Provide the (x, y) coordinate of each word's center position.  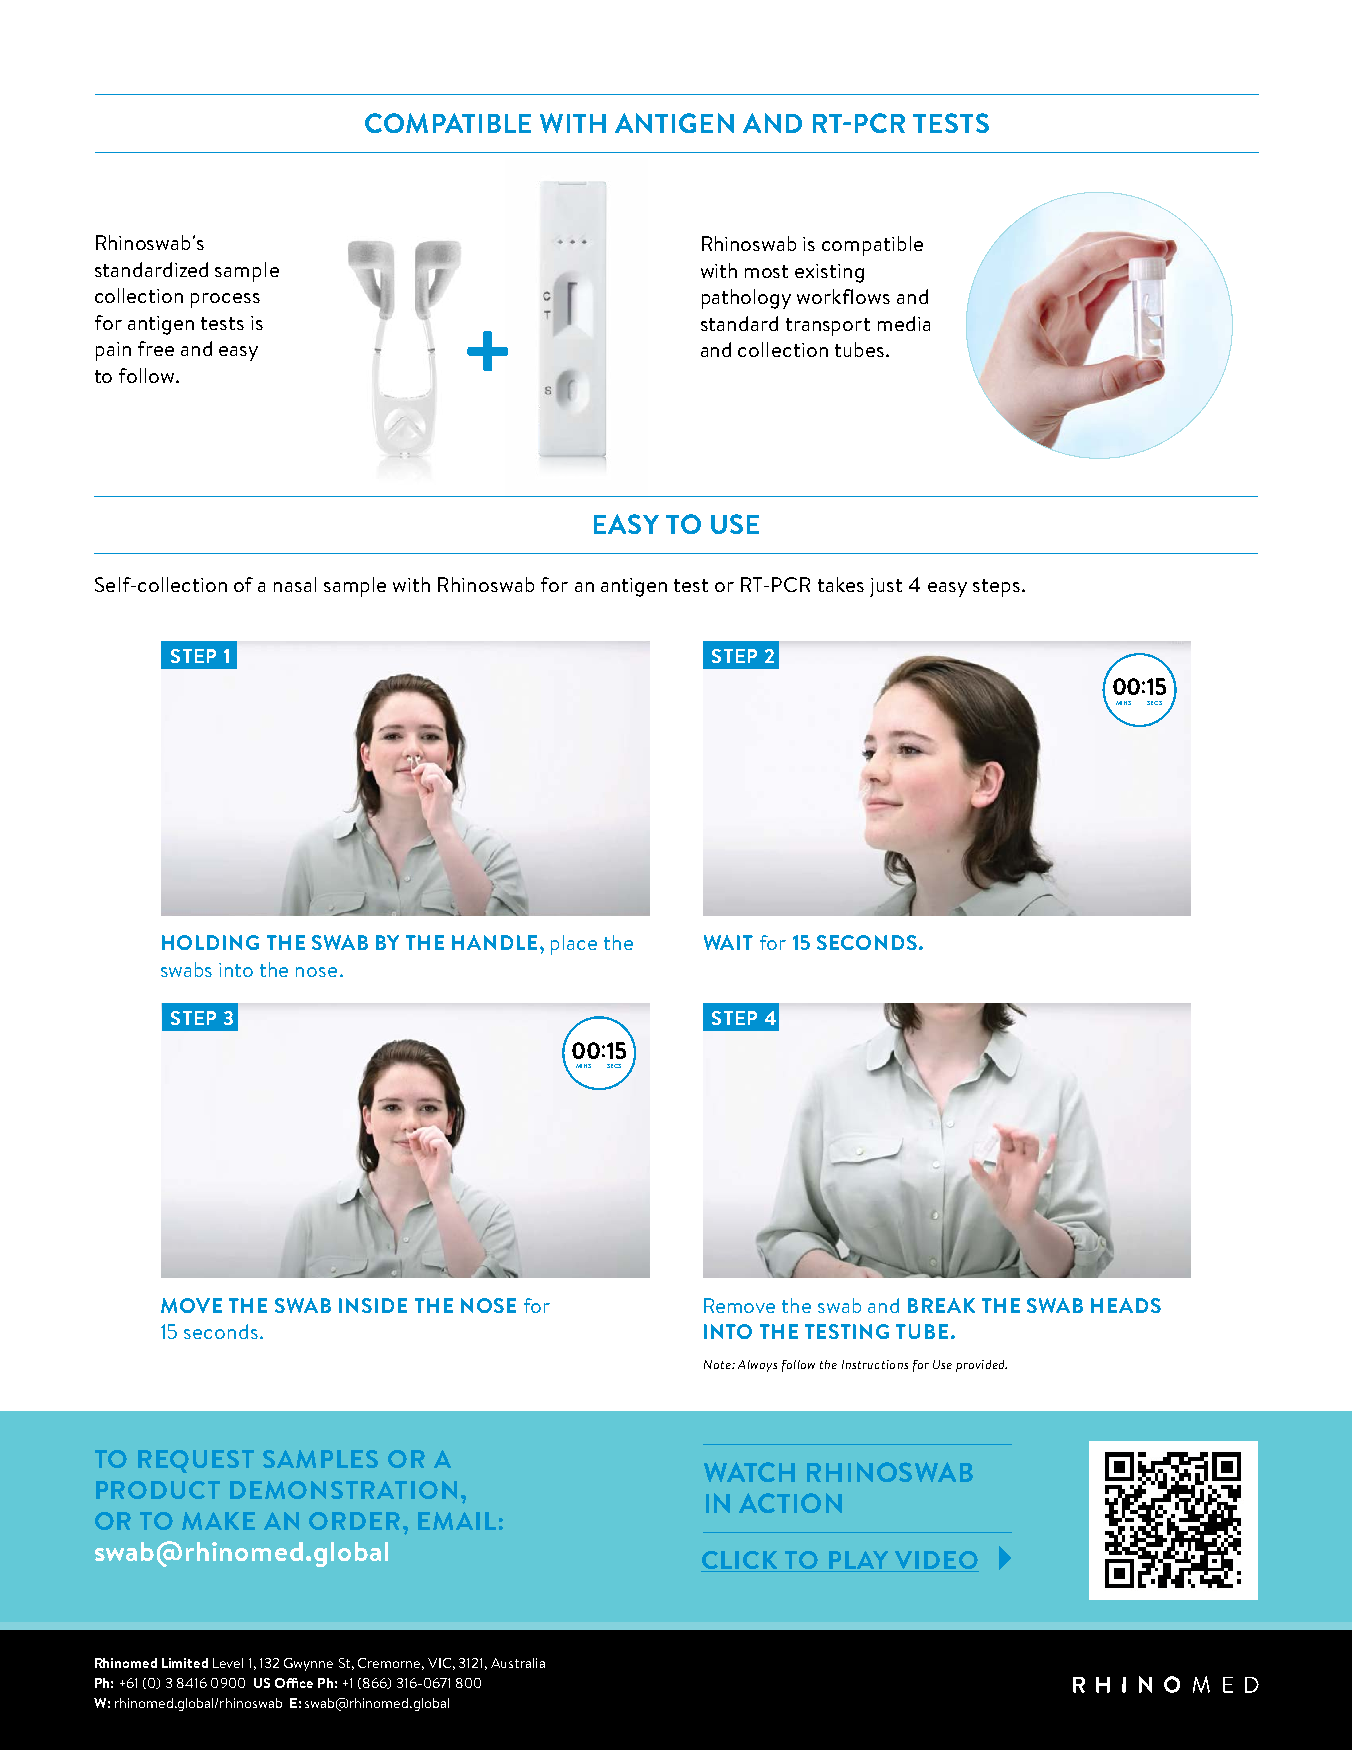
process (225, 300)
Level (228, 1663)
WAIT (728, 942)
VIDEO (936, 1560)
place (574, 945)
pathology (746, 299)
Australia (518, 1663)
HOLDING (210, 942)
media (904, 323)
